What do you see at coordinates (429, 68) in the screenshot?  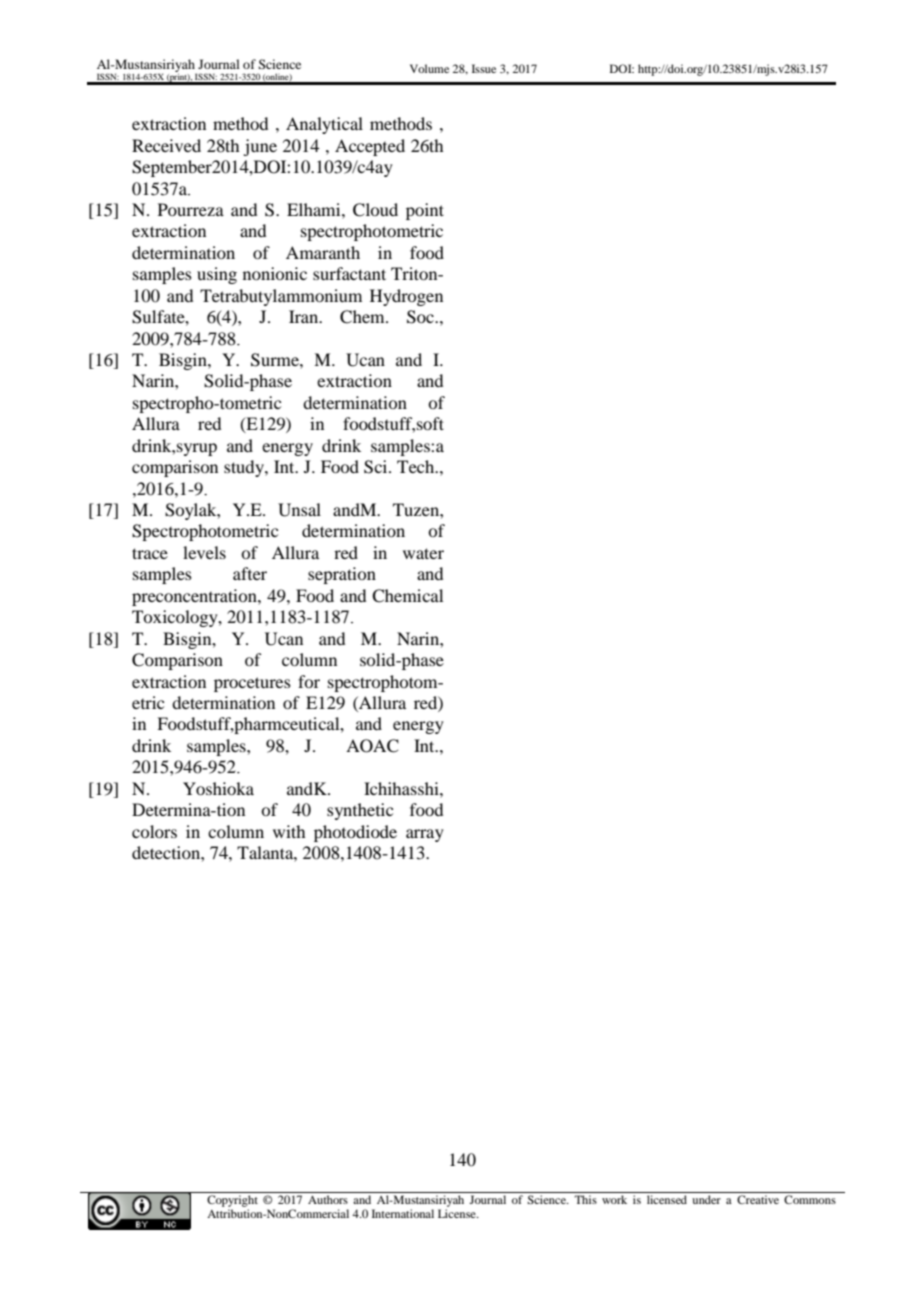 I see `Volume` at bounding box center [429, 68].
